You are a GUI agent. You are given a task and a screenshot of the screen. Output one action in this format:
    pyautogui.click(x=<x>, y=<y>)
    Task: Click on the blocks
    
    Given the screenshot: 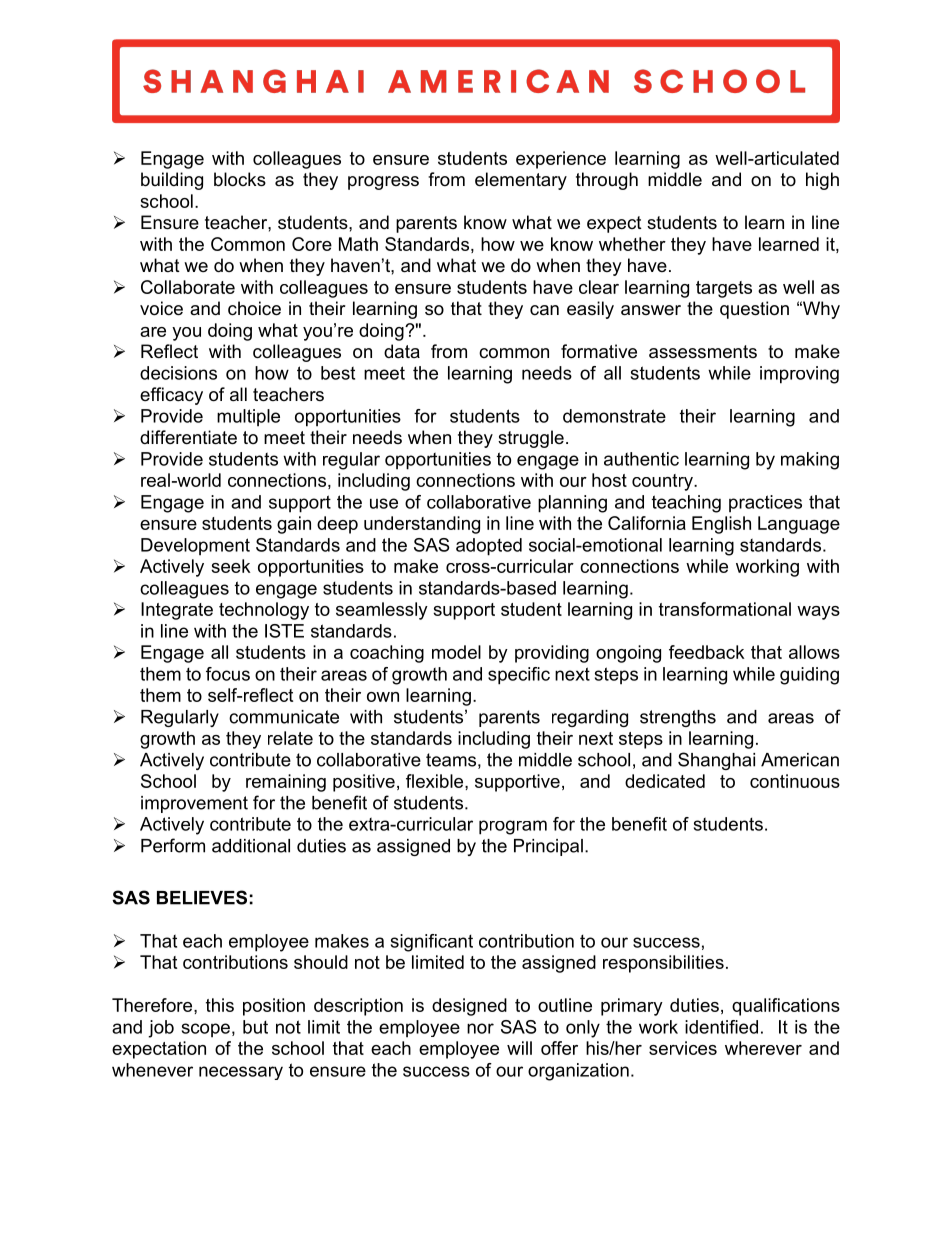 What is the action you would take?
    pyautogui.click(x=240, y=179)
